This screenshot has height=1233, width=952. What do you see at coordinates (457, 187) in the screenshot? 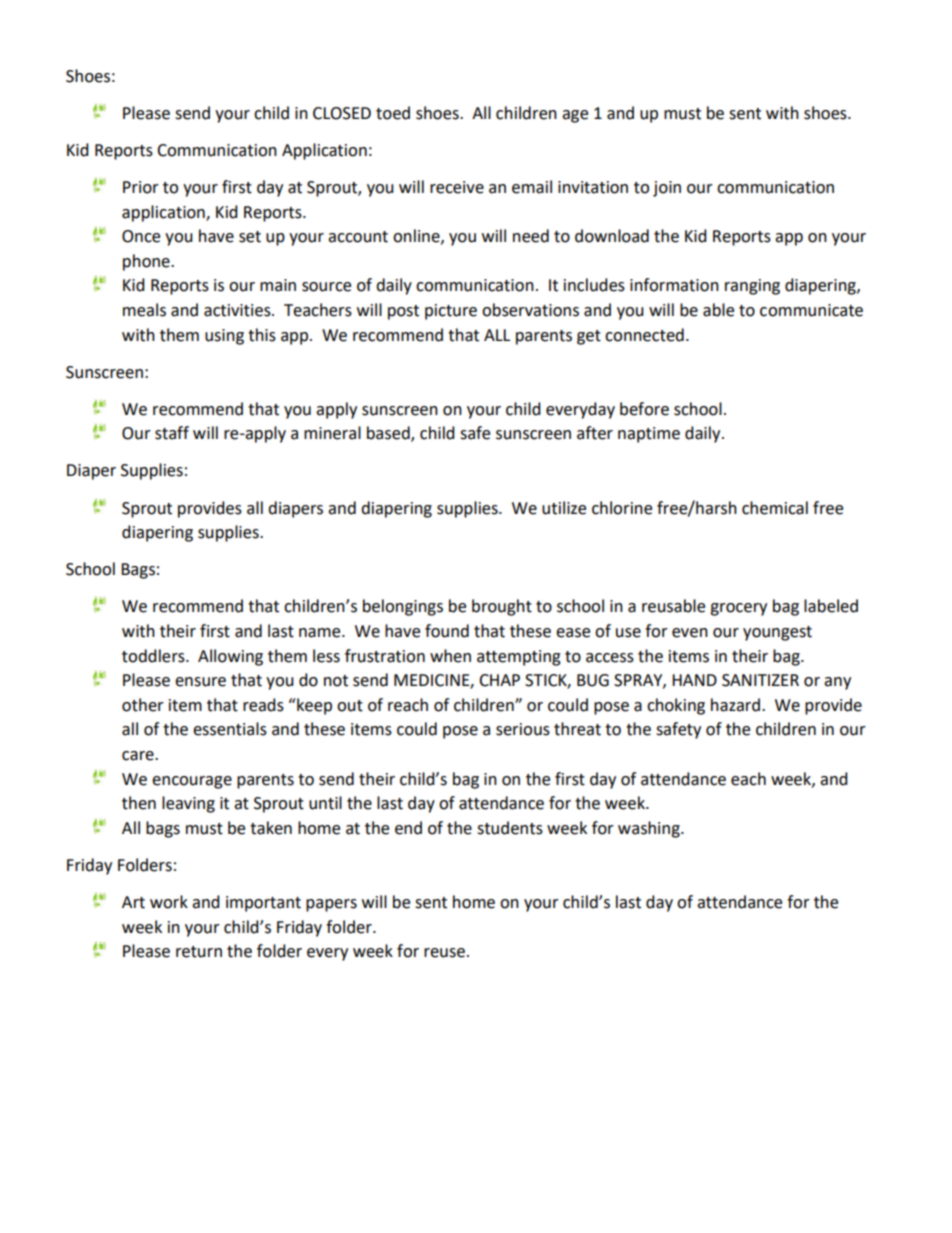
I see `receive` at bounding box center [457, 187].
